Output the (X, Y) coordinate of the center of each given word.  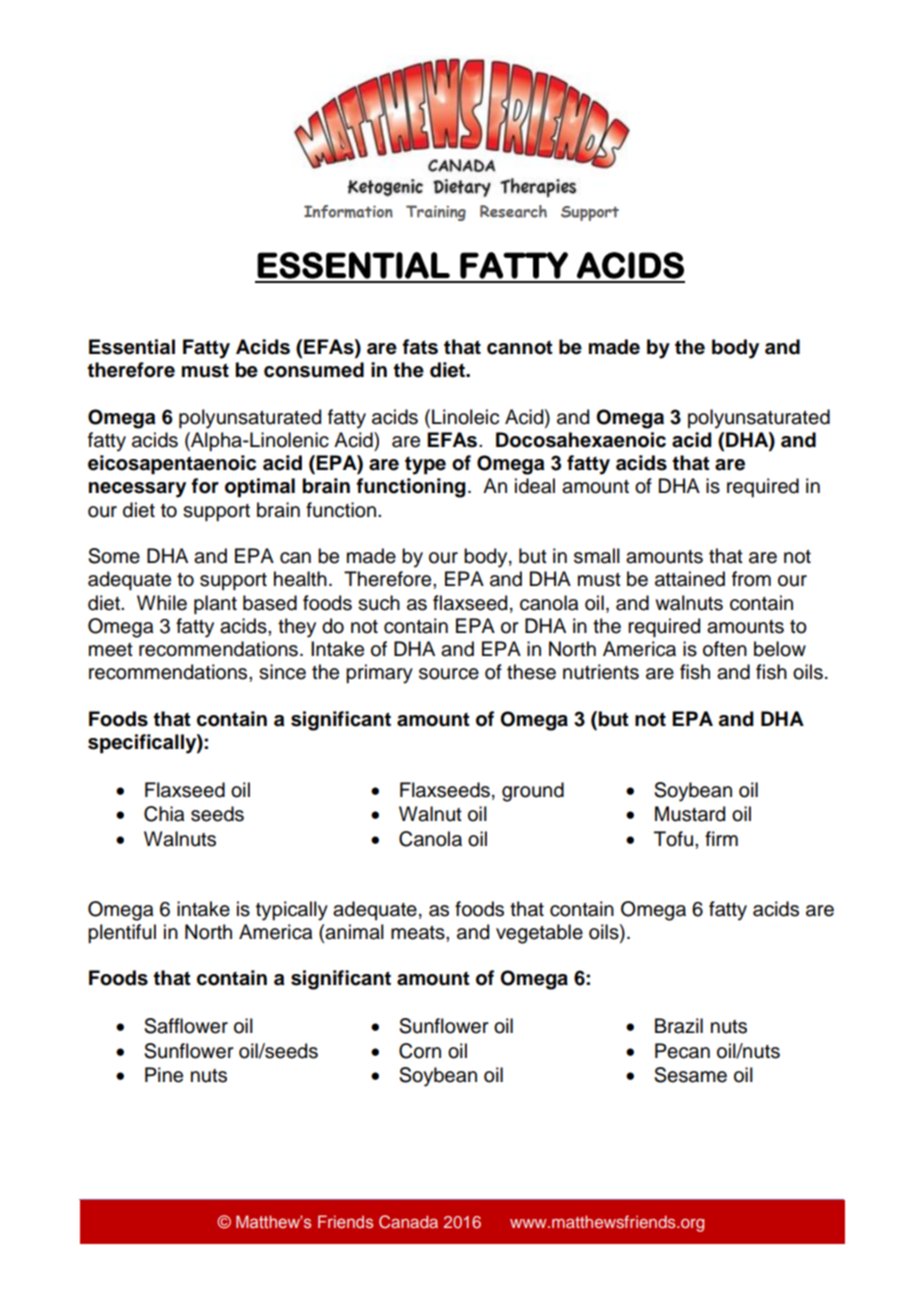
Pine (164, 1075)
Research (513, 211)
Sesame (690, 1075)
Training (436, 213)
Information (348, 211)
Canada (408, 1222)
